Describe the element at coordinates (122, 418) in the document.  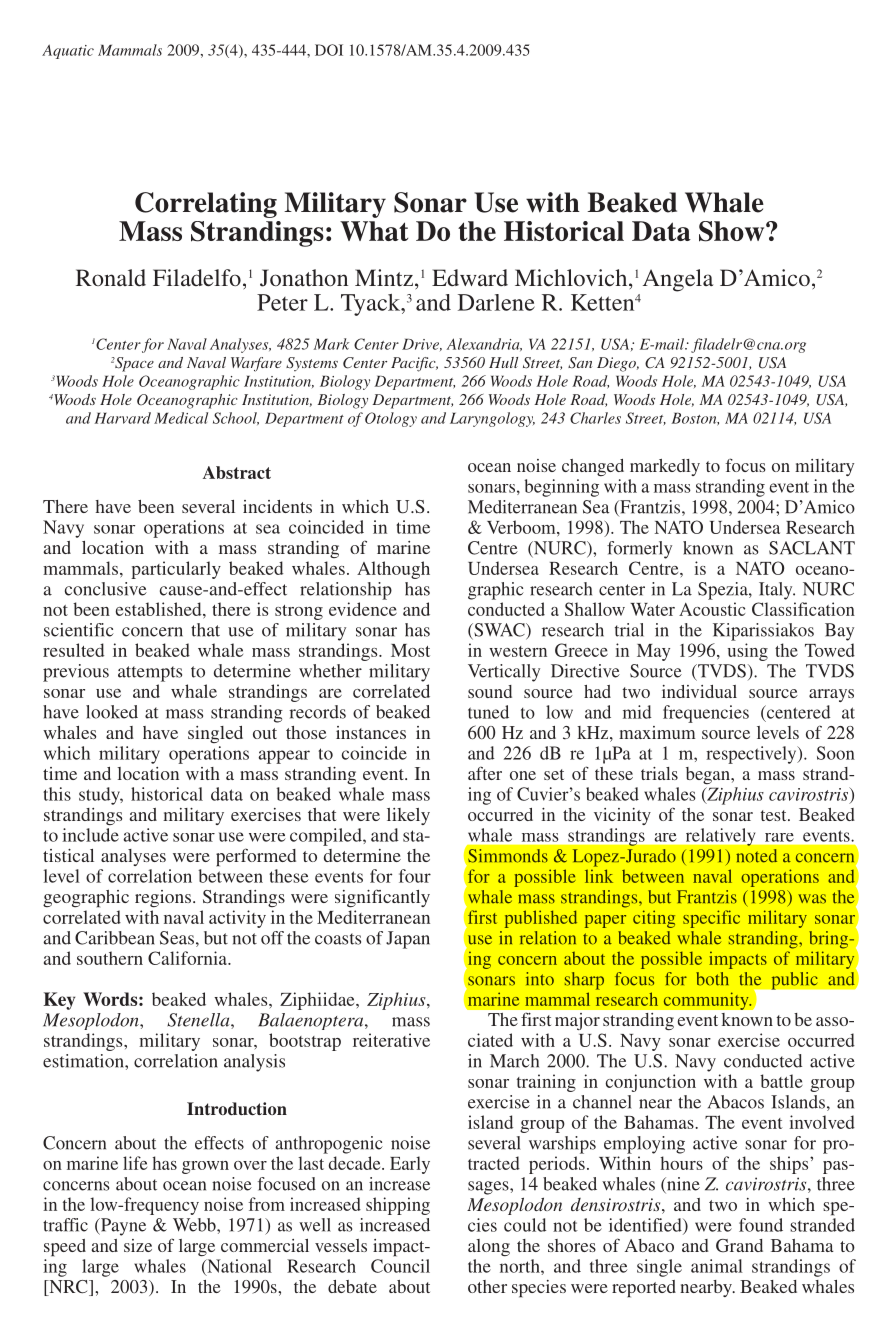
I see `Harvard` at that location.
